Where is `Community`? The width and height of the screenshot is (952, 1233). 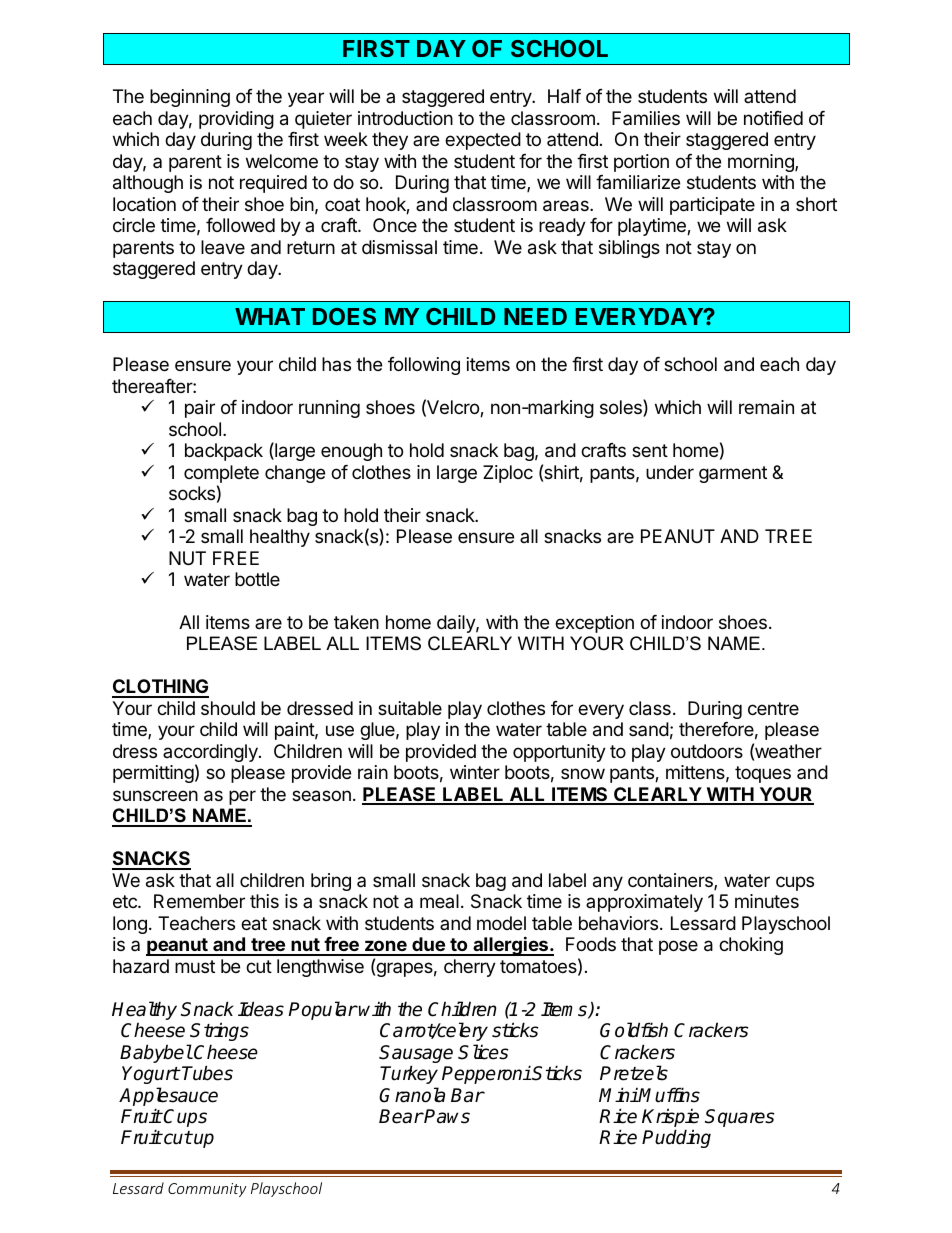
Community is located at coordinates (207, 1190).
